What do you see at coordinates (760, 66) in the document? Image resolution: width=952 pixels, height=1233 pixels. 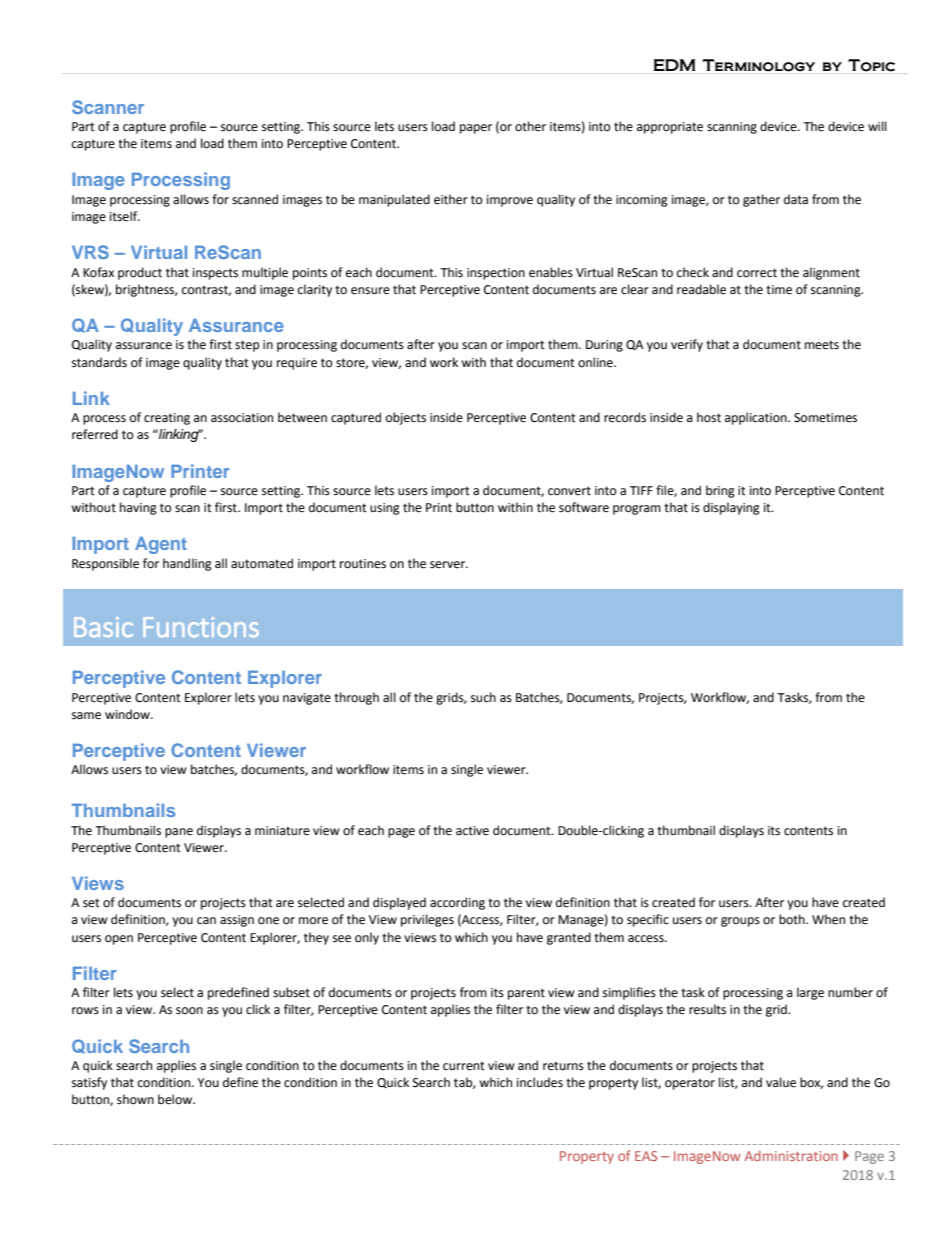 I see `Terminology` at bounding box center [760, 66].
